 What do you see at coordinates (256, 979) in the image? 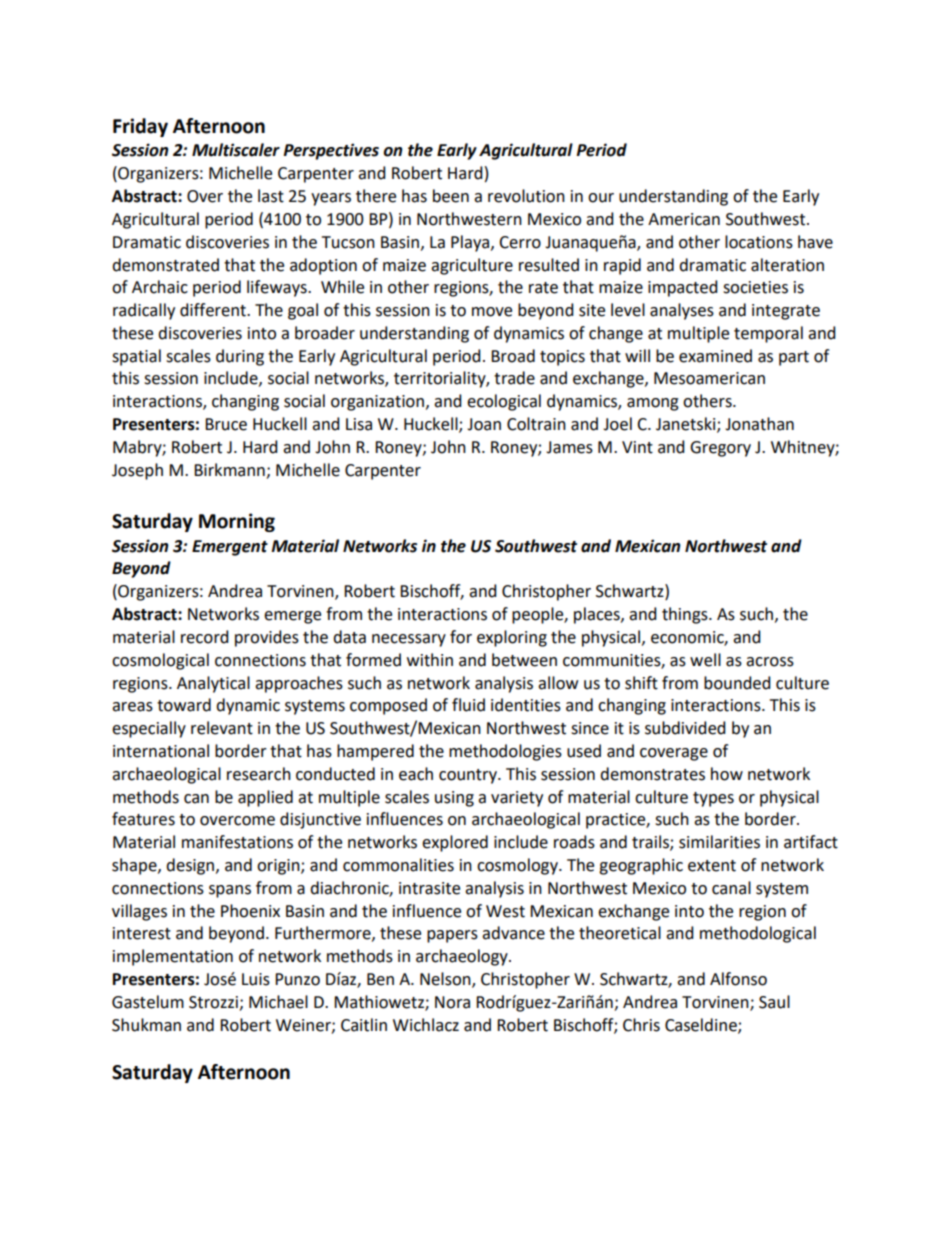
I see `Luis` at bounding box center [256, 979].
